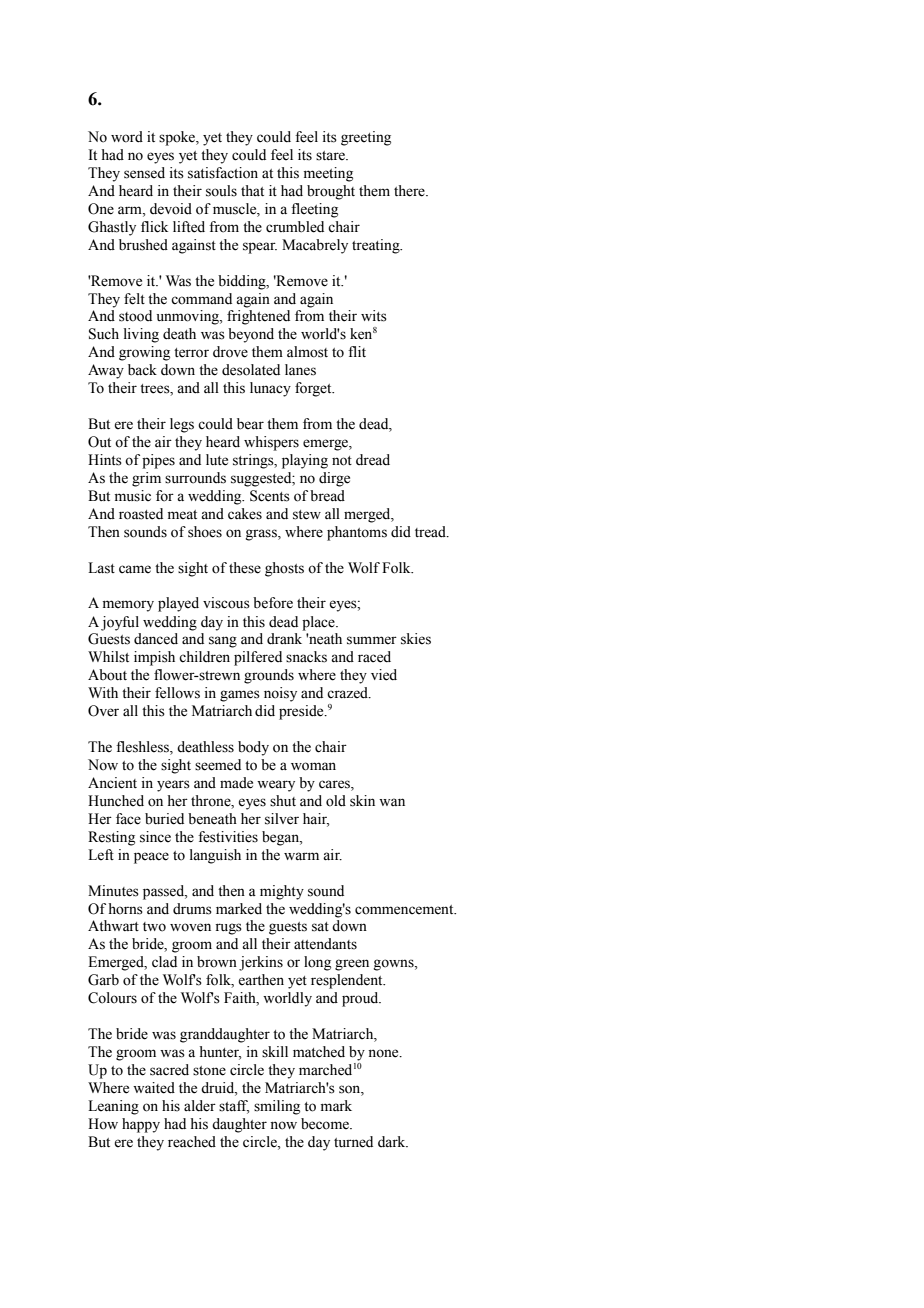  Describe the element at coordinates (277, 1107) in the page. I see `smiling` at that location.
